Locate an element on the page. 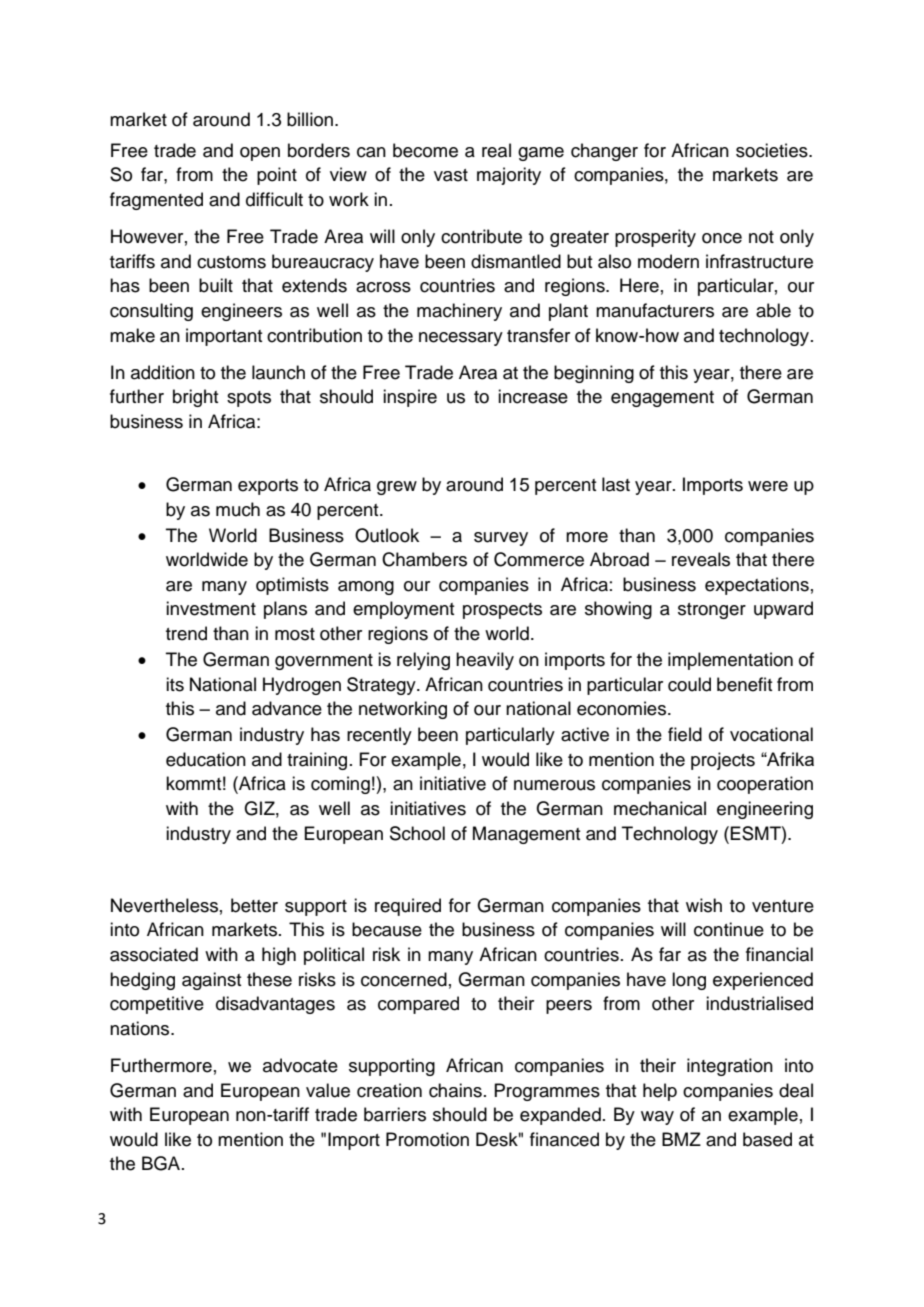 This document has width=924, height=1307. heavily is located at coordinates (485, 661).
